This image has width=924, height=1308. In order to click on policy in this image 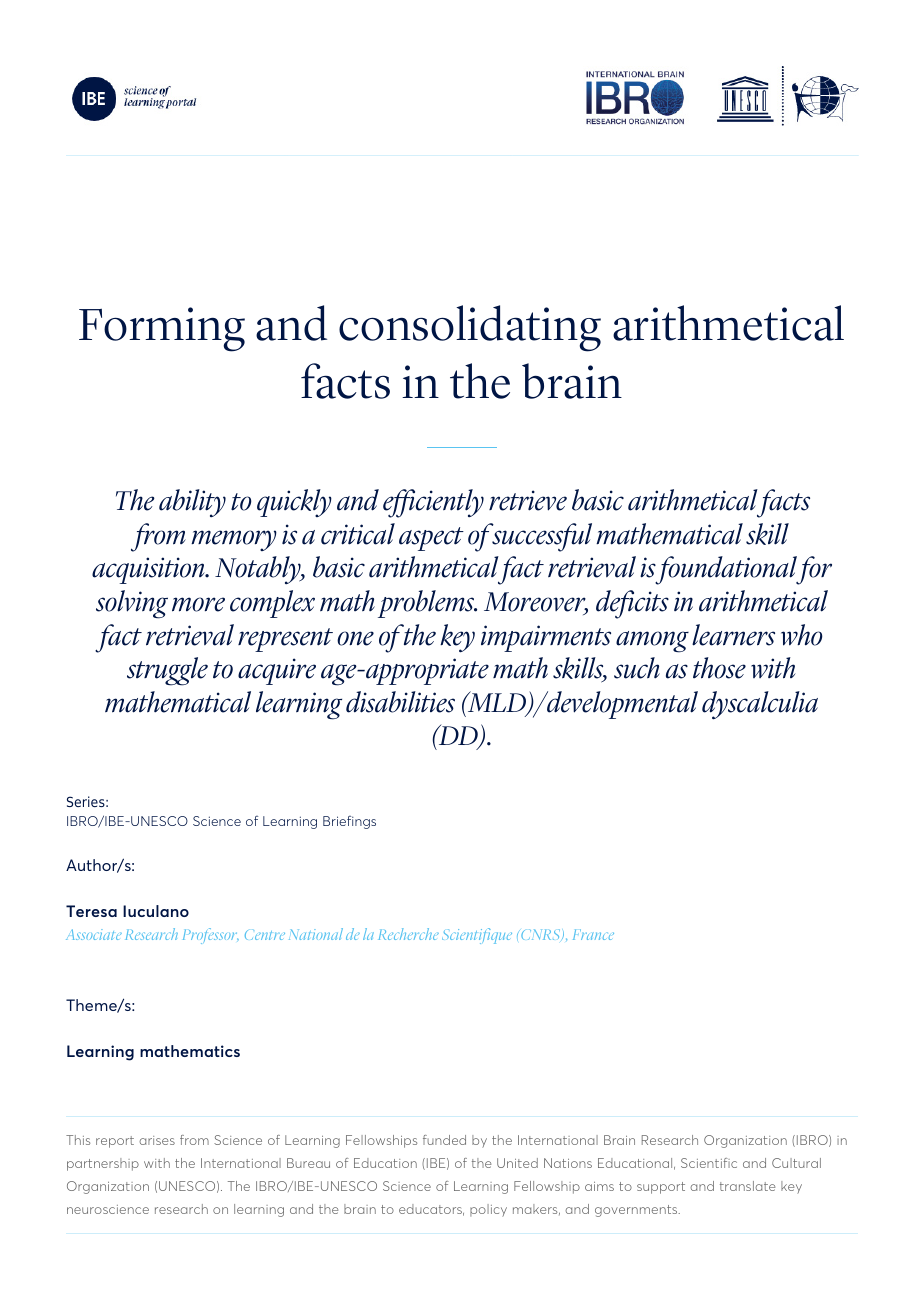, I will do `click(488, 1210)`.
